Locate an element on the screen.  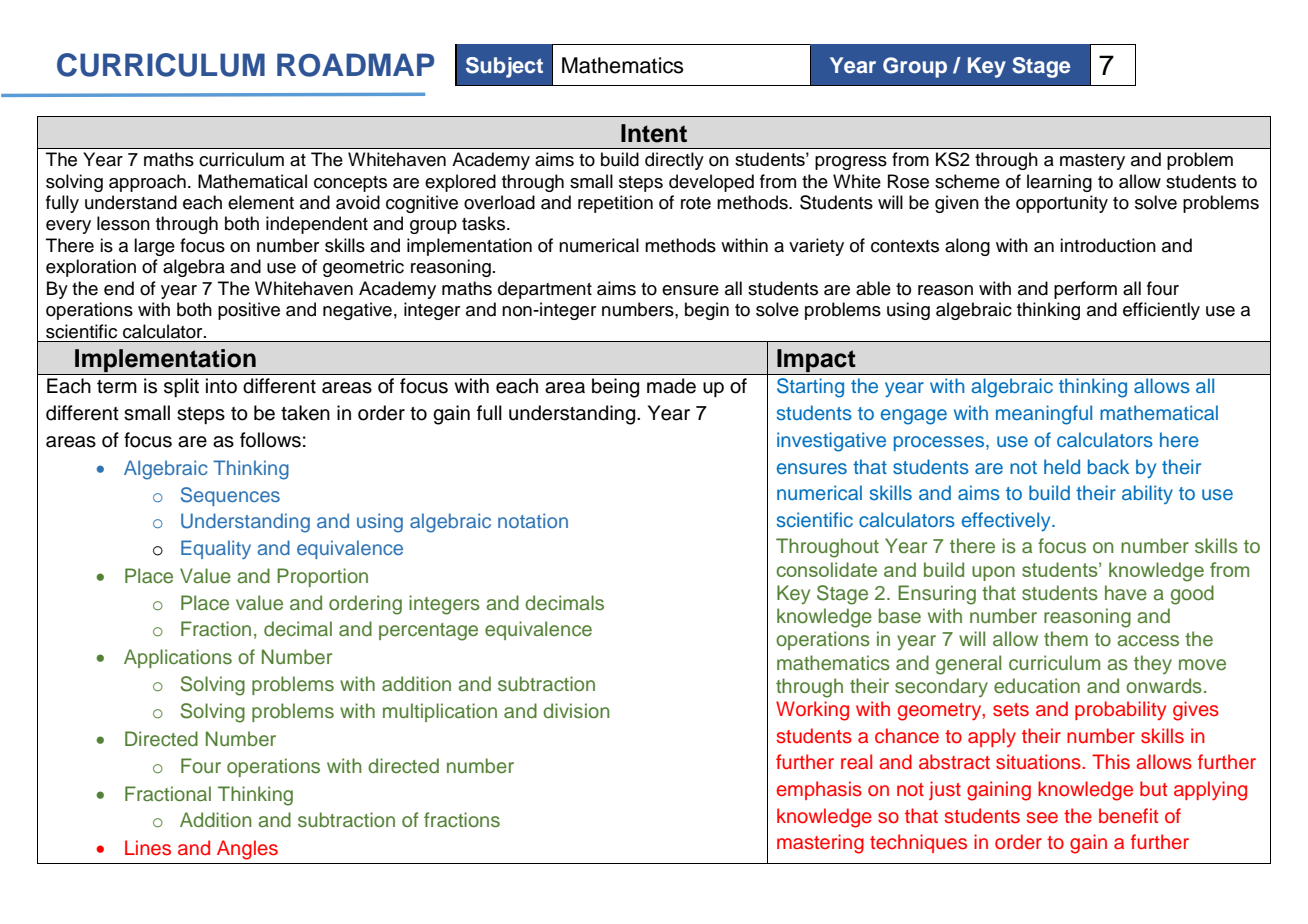
Intent is located at coordinates (654, 133).
